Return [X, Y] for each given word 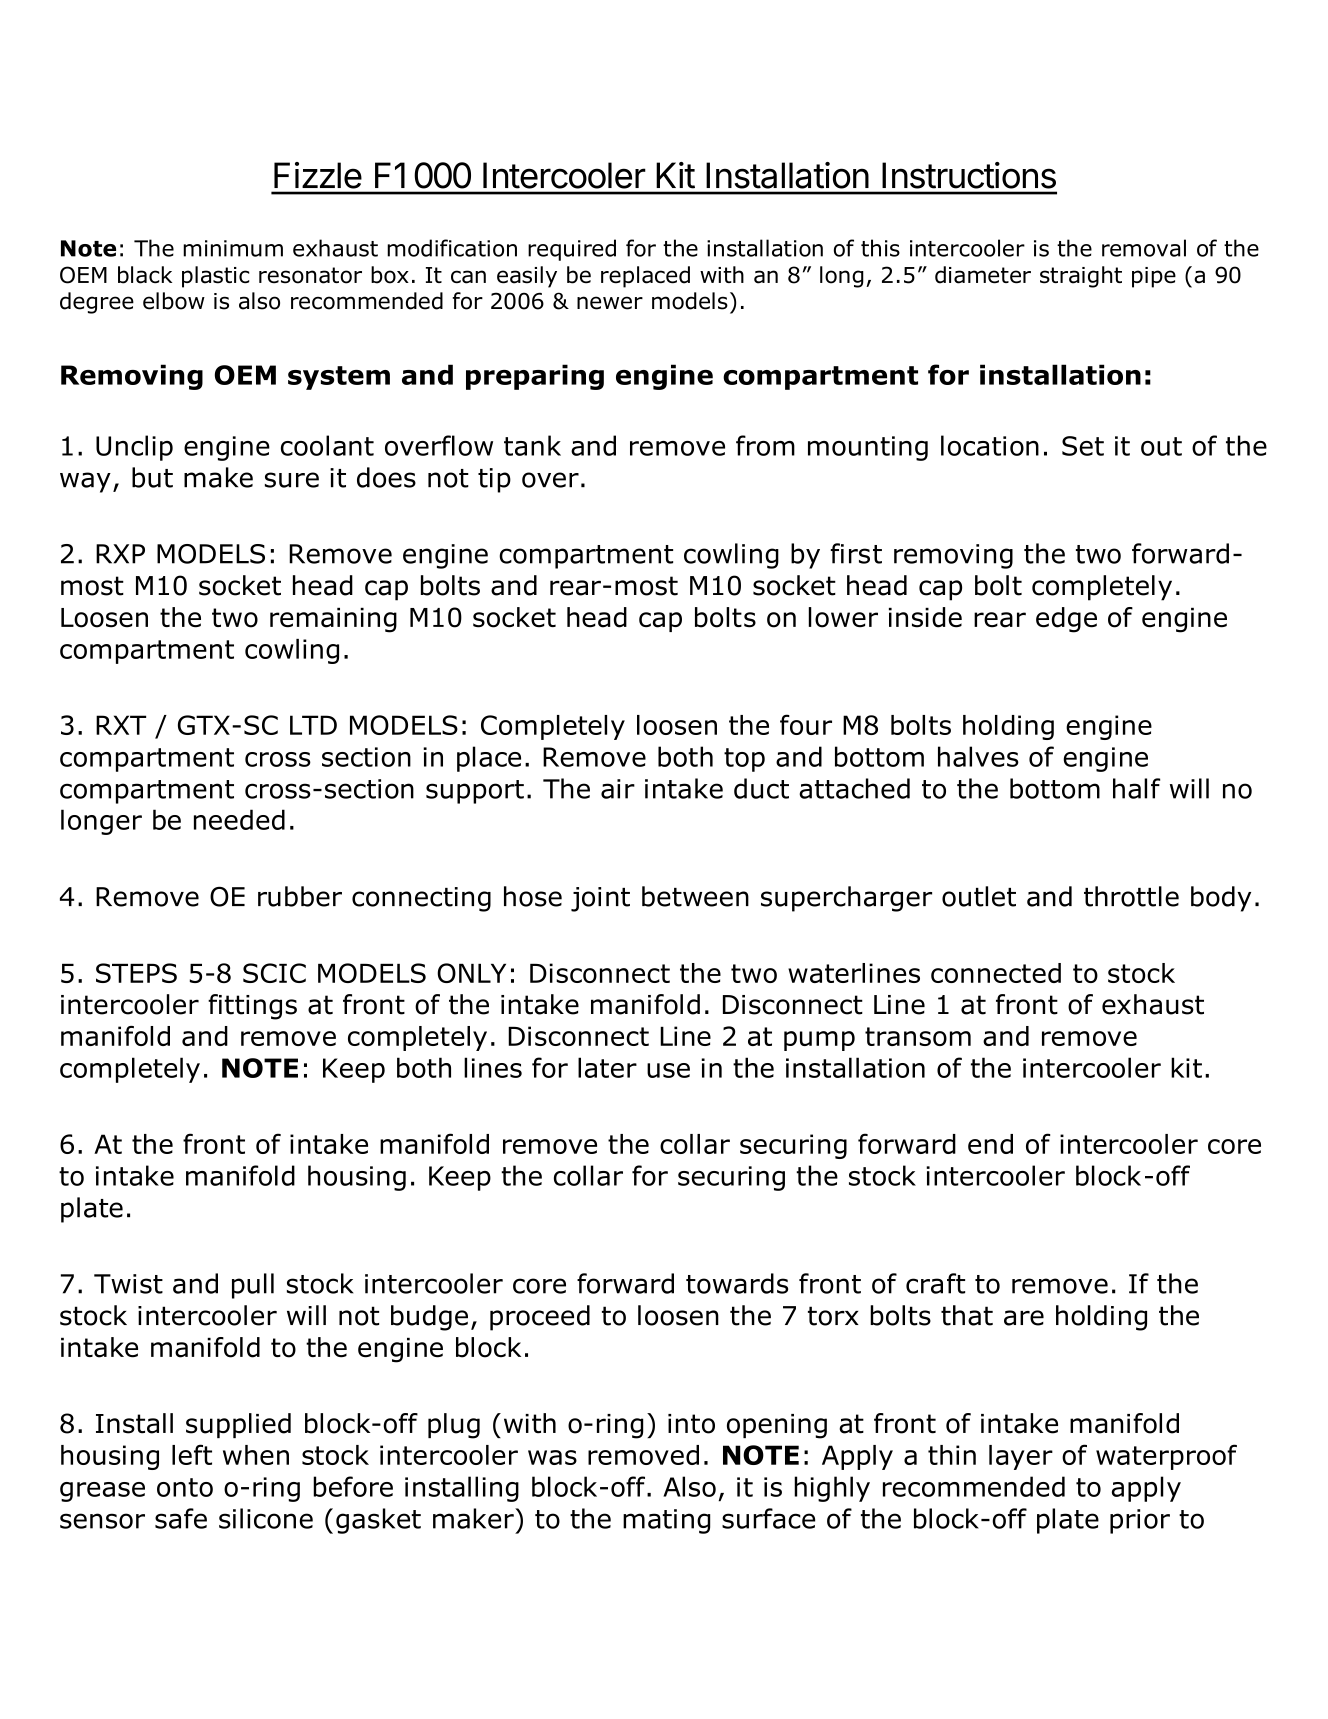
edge [1066, 620]
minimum [233, 248]
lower [843, 617]
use [668, 1070]
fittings [252, 1007]
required [572, 250]
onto [185, 1487]
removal [1144, 248]
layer [1021, 1457]
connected [996, 973]
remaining [333, 620]
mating [666, 1521]
